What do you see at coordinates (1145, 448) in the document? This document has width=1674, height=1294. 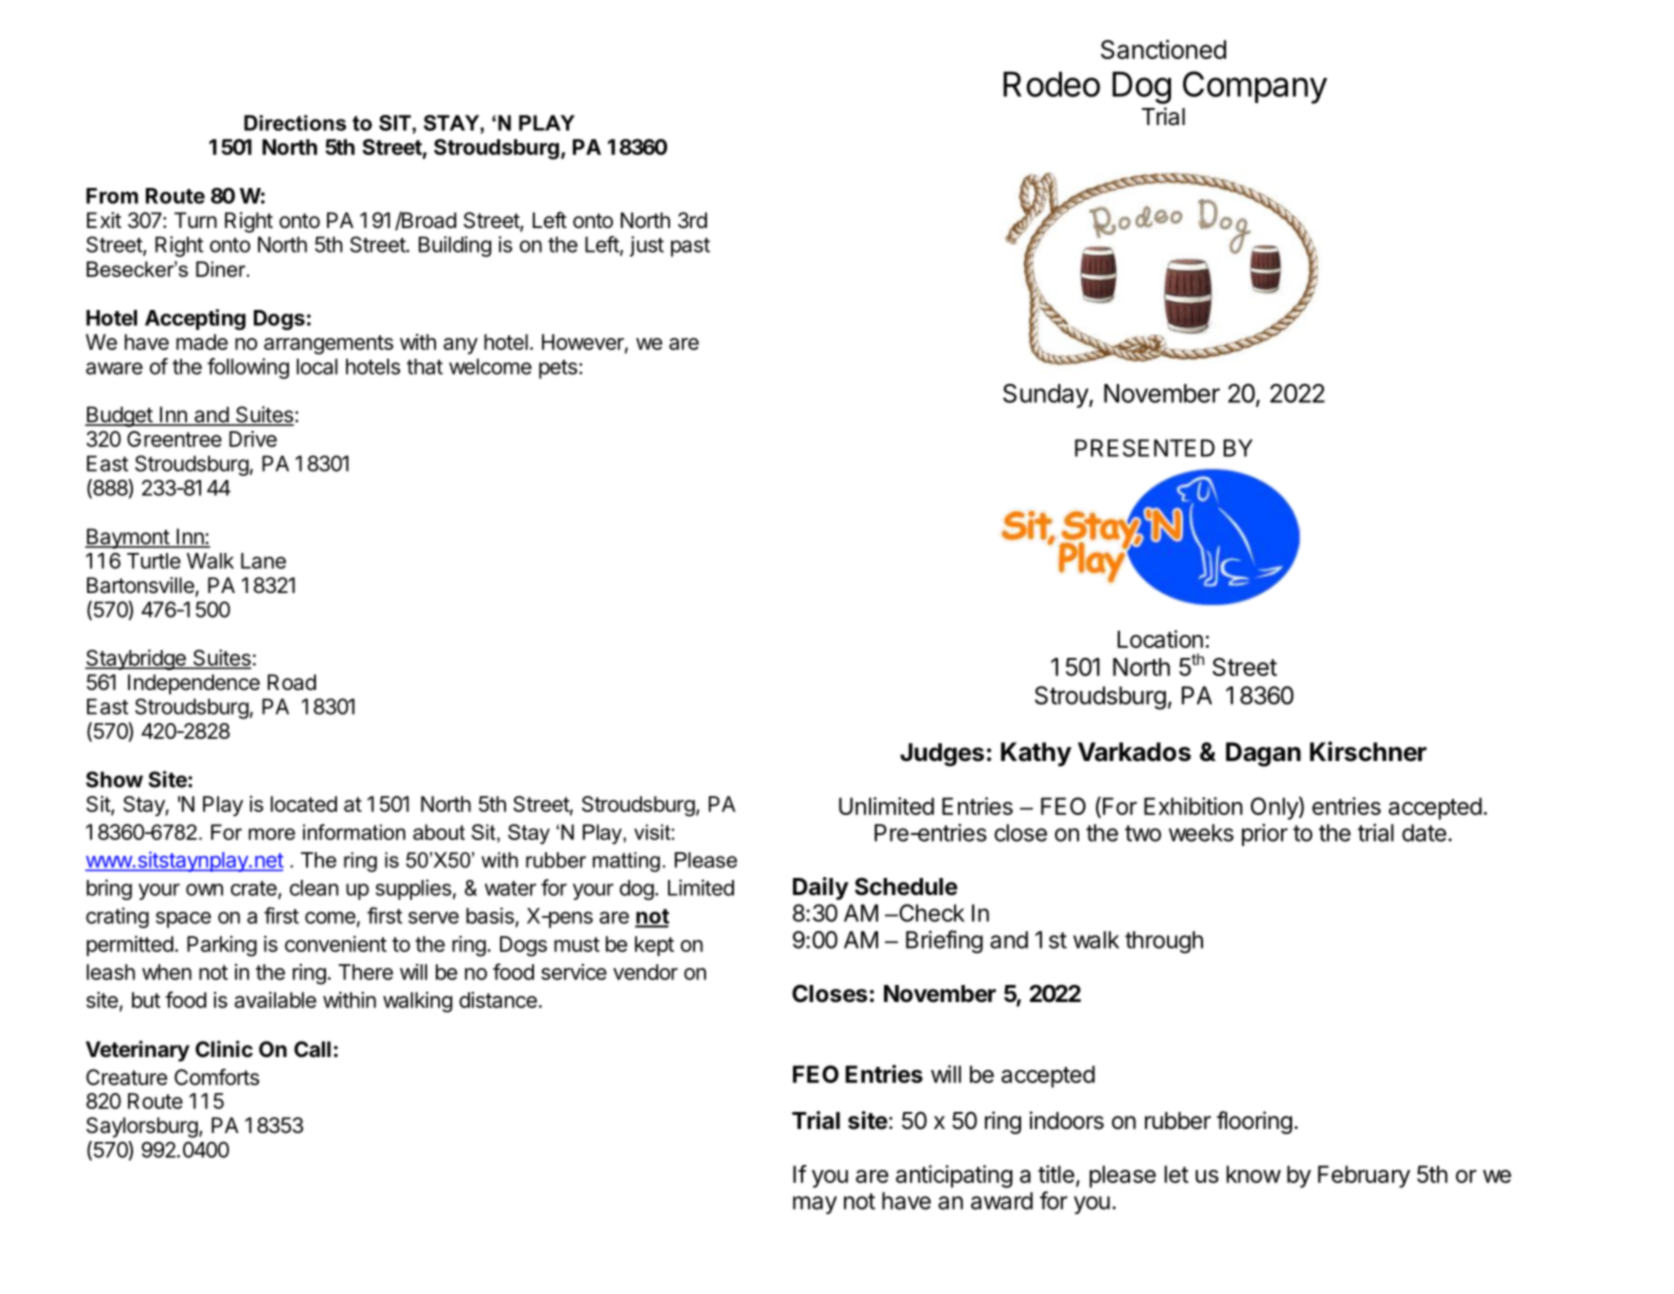 I see `PRESENTED` at bounding box center [1145, 448].
